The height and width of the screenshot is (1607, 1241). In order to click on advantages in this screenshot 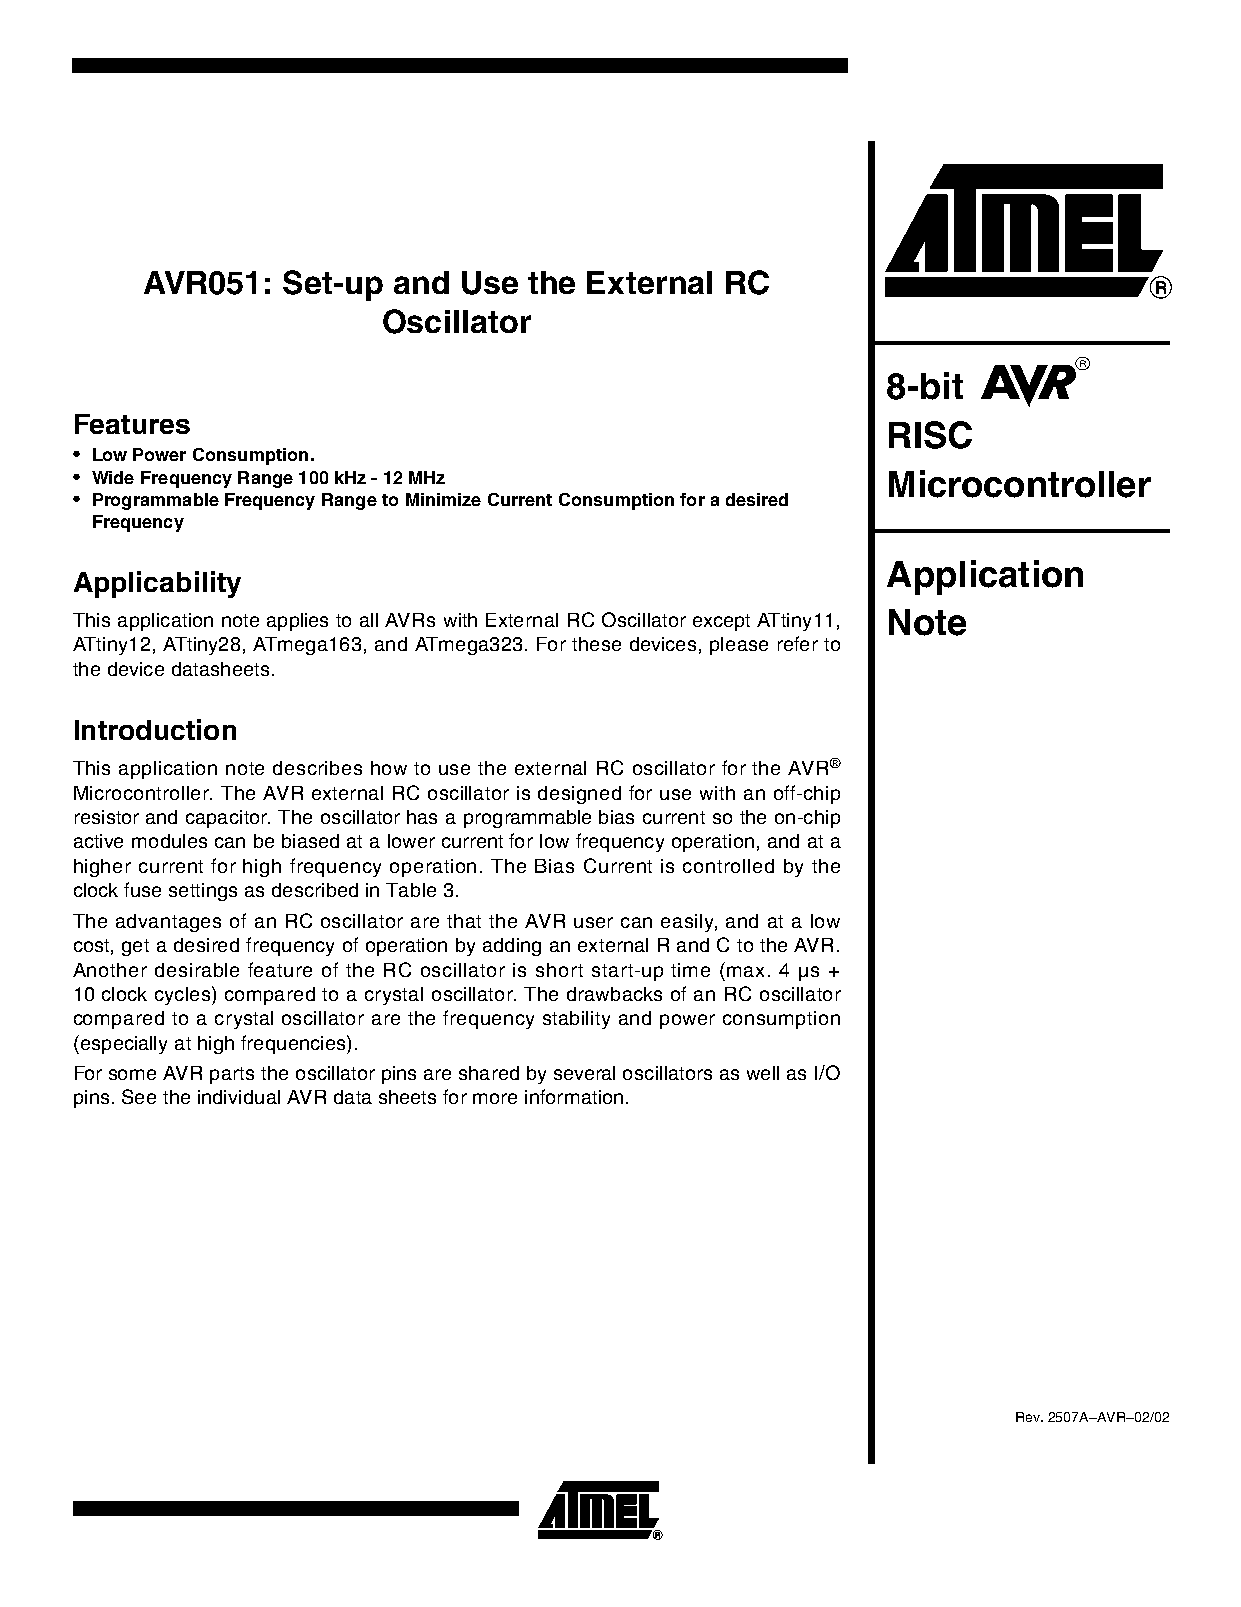, I will do `click(168, 923)`.
